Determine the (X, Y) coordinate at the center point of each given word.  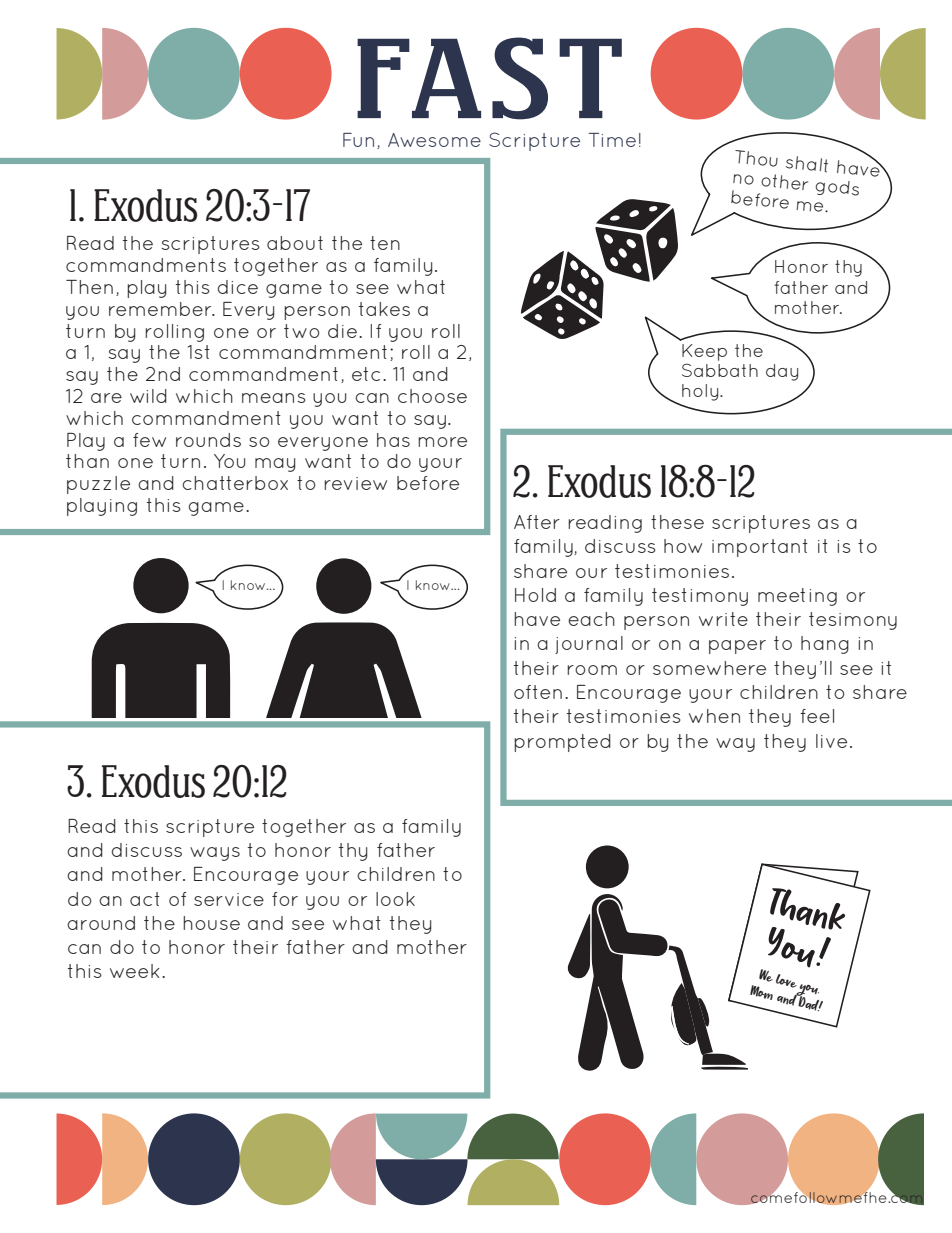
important (760, 548)
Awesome (434, 140)
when (714, 716)
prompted (562, 743)
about (295, 243)
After (537, 522)
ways (215, 854)
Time (612, 140)
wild (148, 396)
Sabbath (720, 370)
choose (432, 396)
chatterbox (235, 483)
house (211, 923)
